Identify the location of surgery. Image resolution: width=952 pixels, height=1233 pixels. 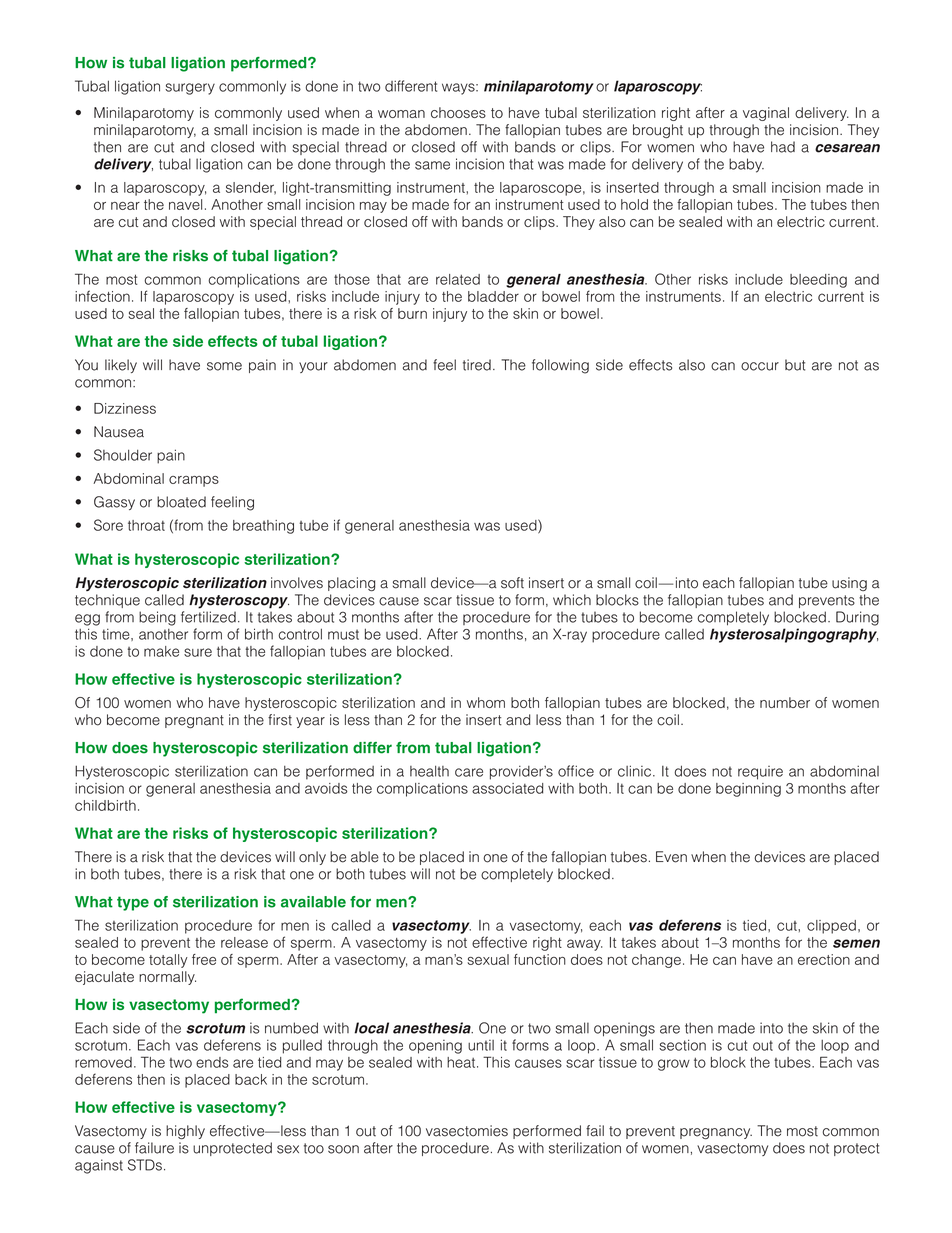
(190, 89).
